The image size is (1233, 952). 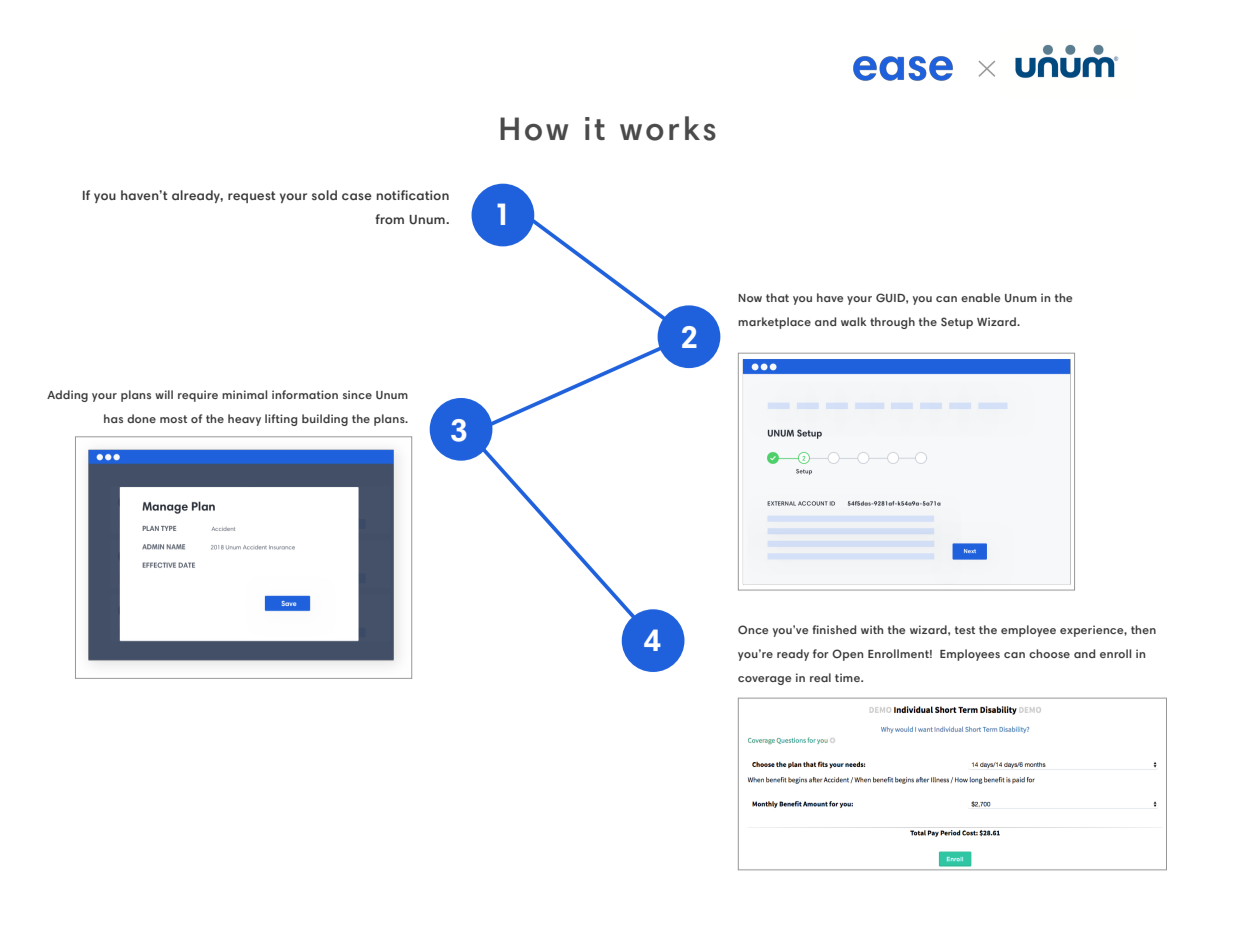 I want to click on Now, so click(x=750, y=298).
